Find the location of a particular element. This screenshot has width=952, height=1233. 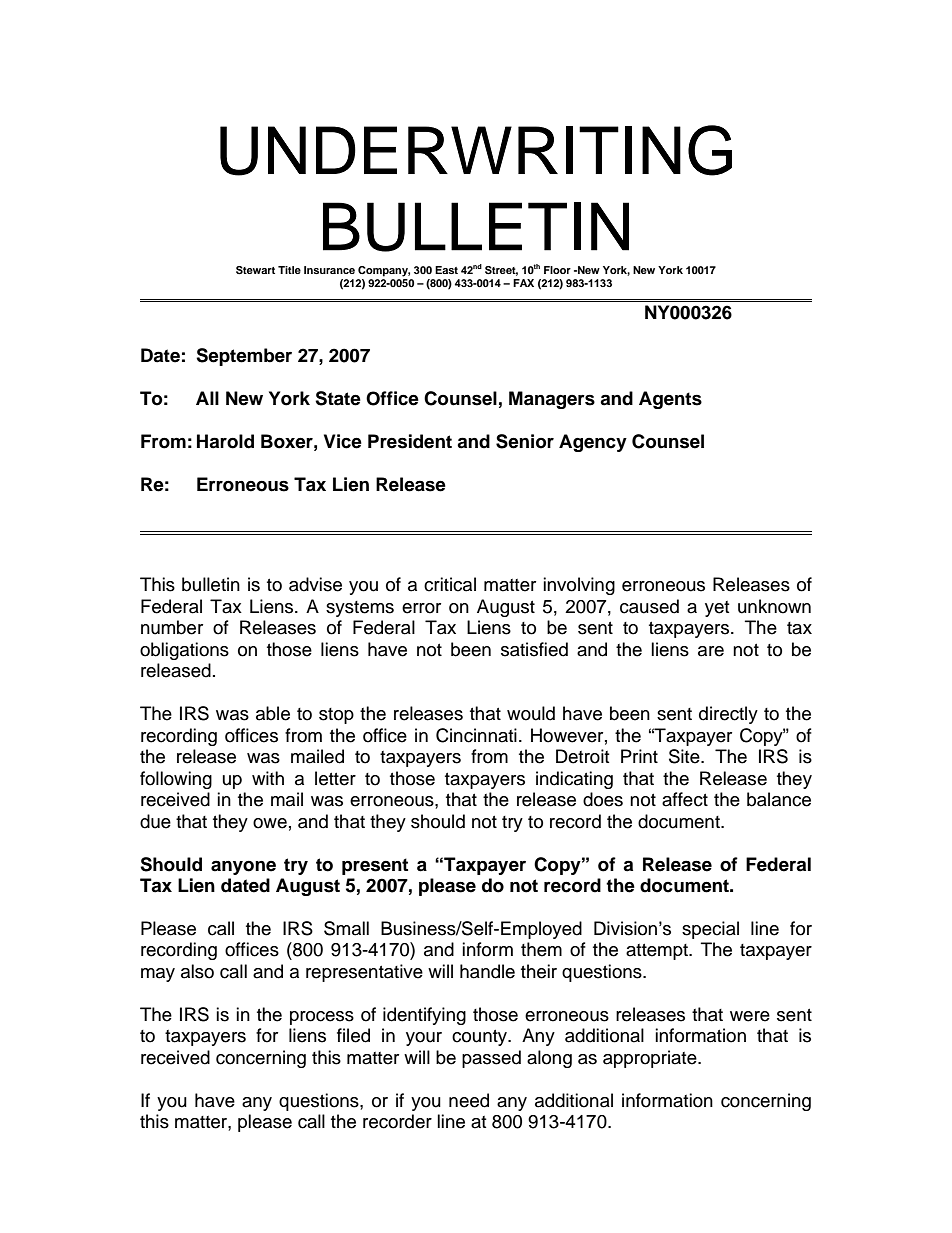

Floor is located at coordinates (557, 270).
